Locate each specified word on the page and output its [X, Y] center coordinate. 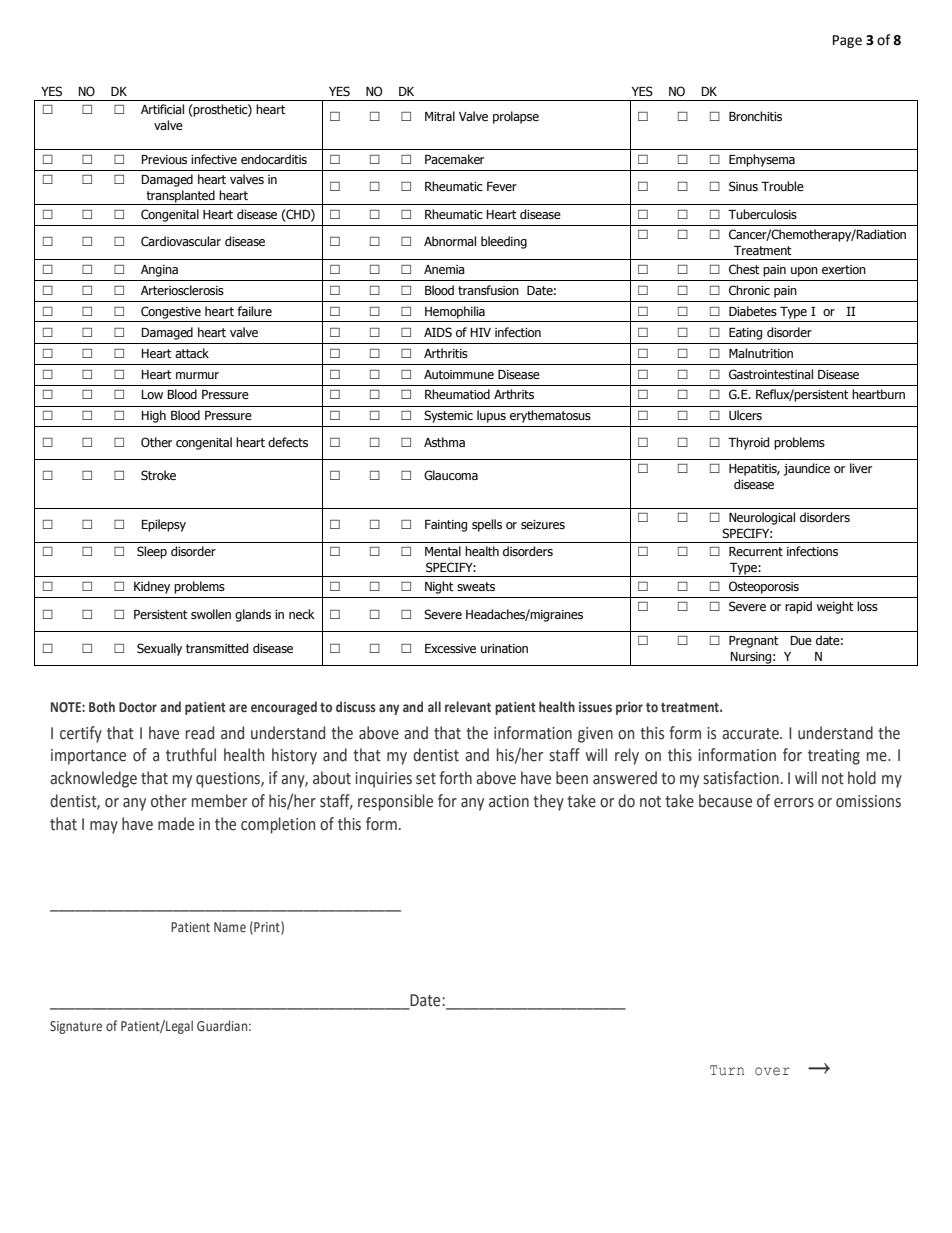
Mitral [440, 116]
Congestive [171, 312]
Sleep [152, 552]
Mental [443, 551]
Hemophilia [455, 312]
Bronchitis [755, 116]
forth [455, 778]
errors [794, 803]
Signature [76, 1027]
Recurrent [756, 552]
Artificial [162, 109]
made [176, 824]
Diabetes [753, 311]
